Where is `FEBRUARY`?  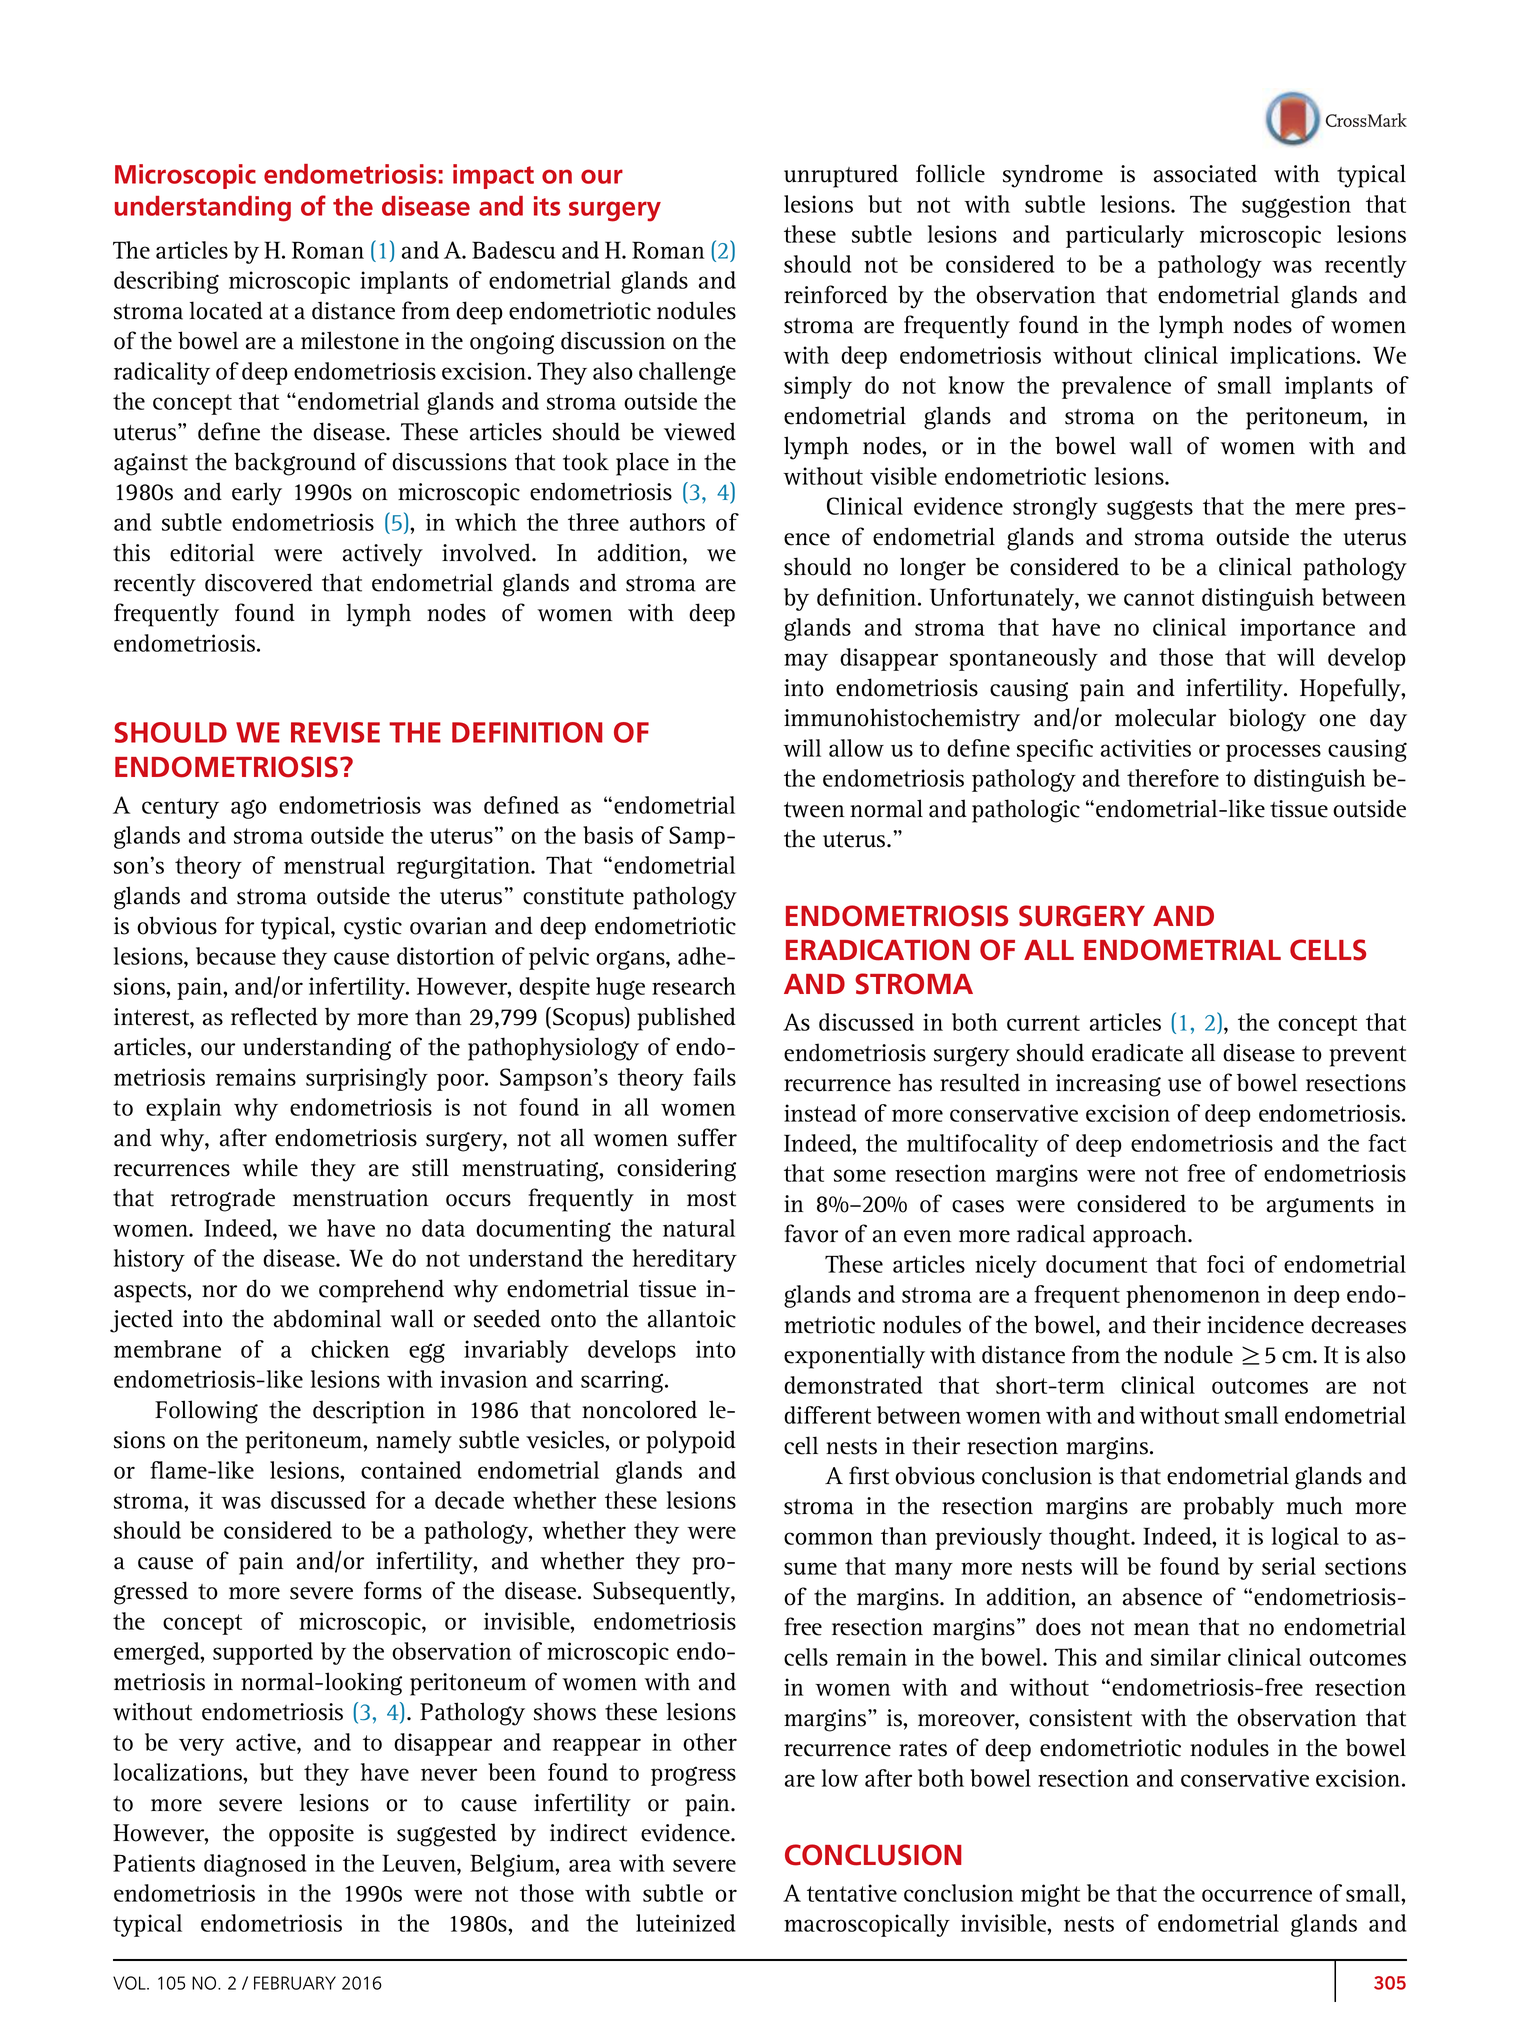 FEBRUARY is located at coordinates (295, 1983).
